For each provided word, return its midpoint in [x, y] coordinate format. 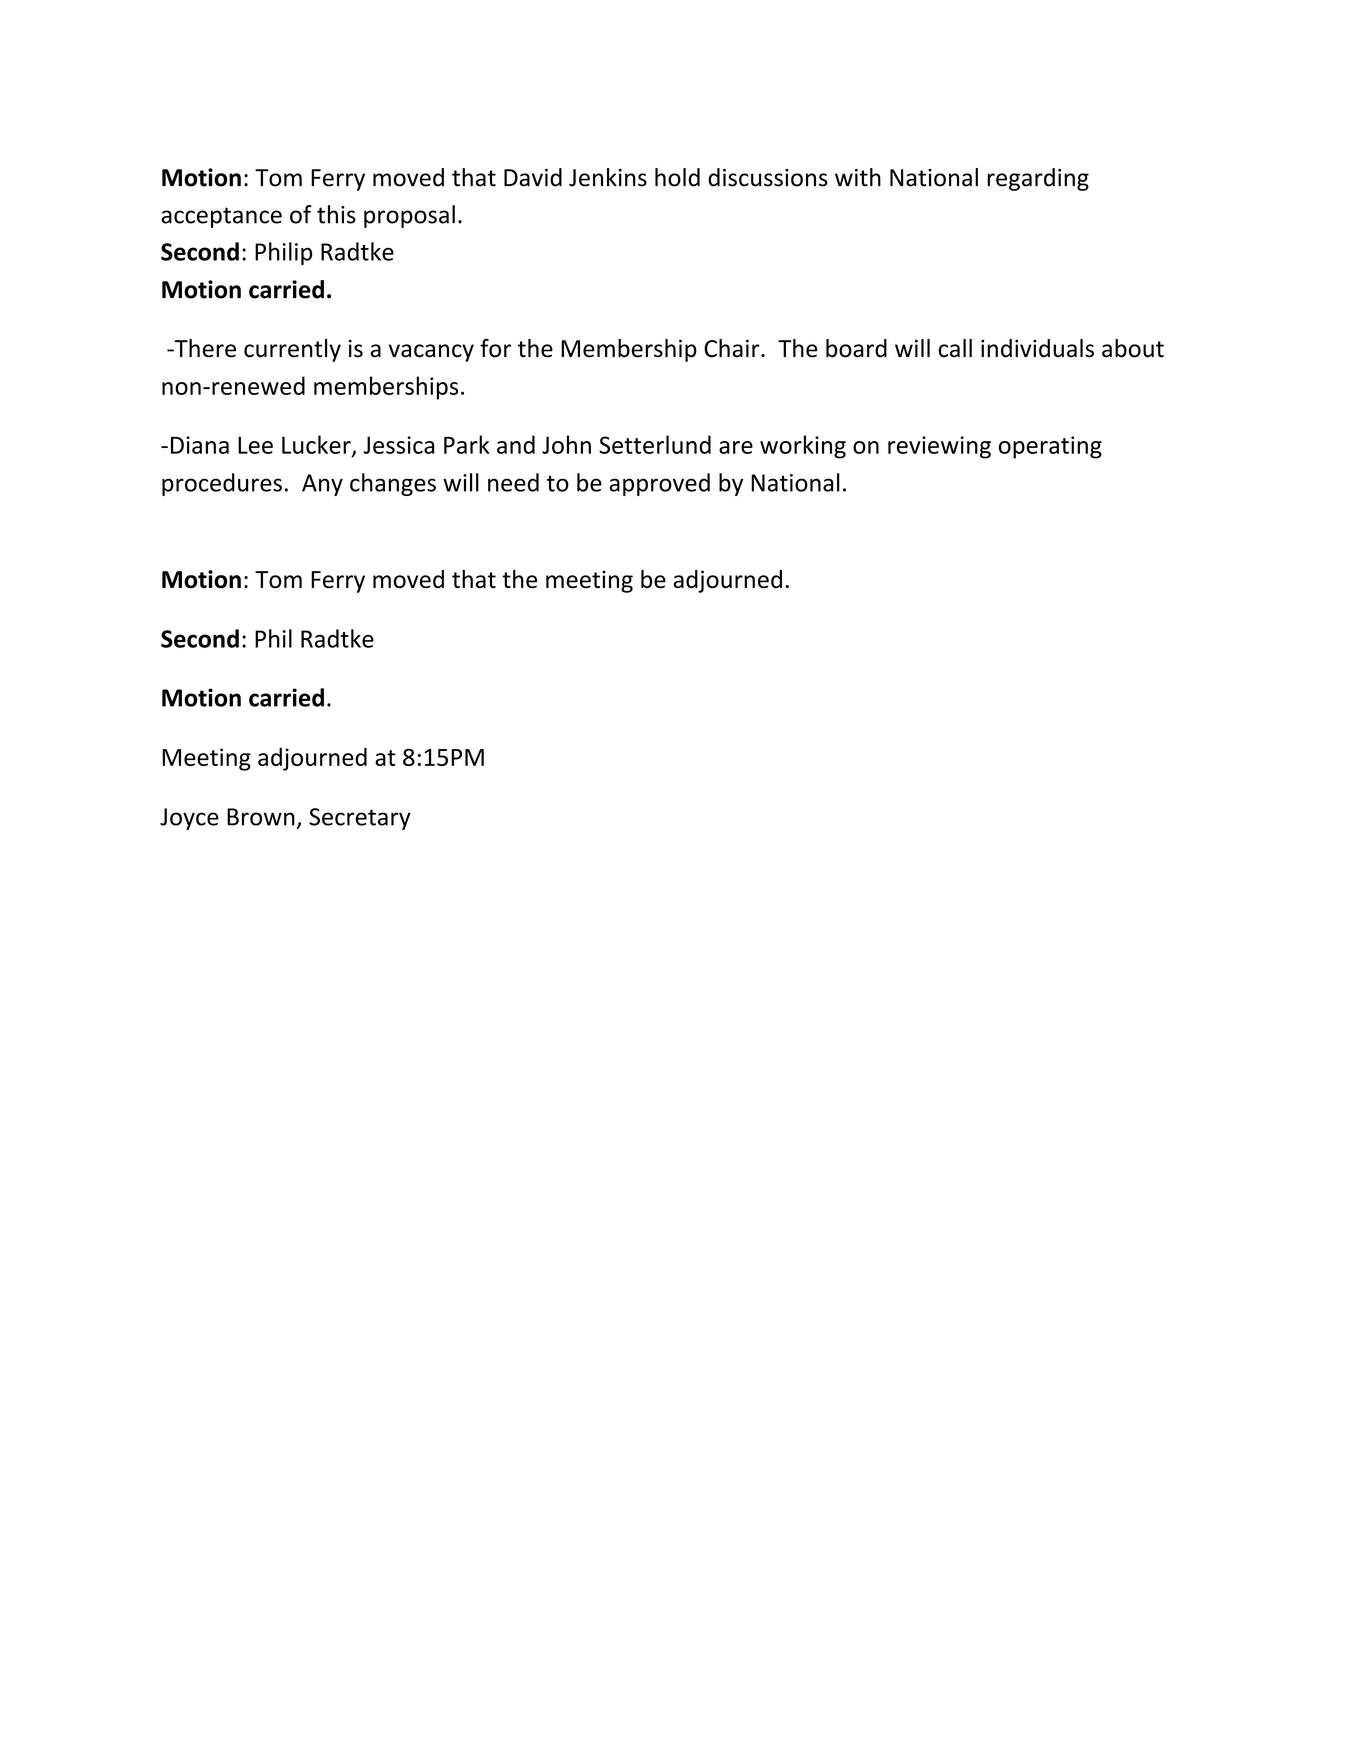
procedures [222, 484]
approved [659, 484]
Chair [733, 348]
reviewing [939, 447]
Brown [261, 817]
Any [322, 485]
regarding [1038, 179]
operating [1050, 447]
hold [677, 177]
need [513, 482]
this [336, 214]
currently [292, 350]
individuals [1037, 348]
